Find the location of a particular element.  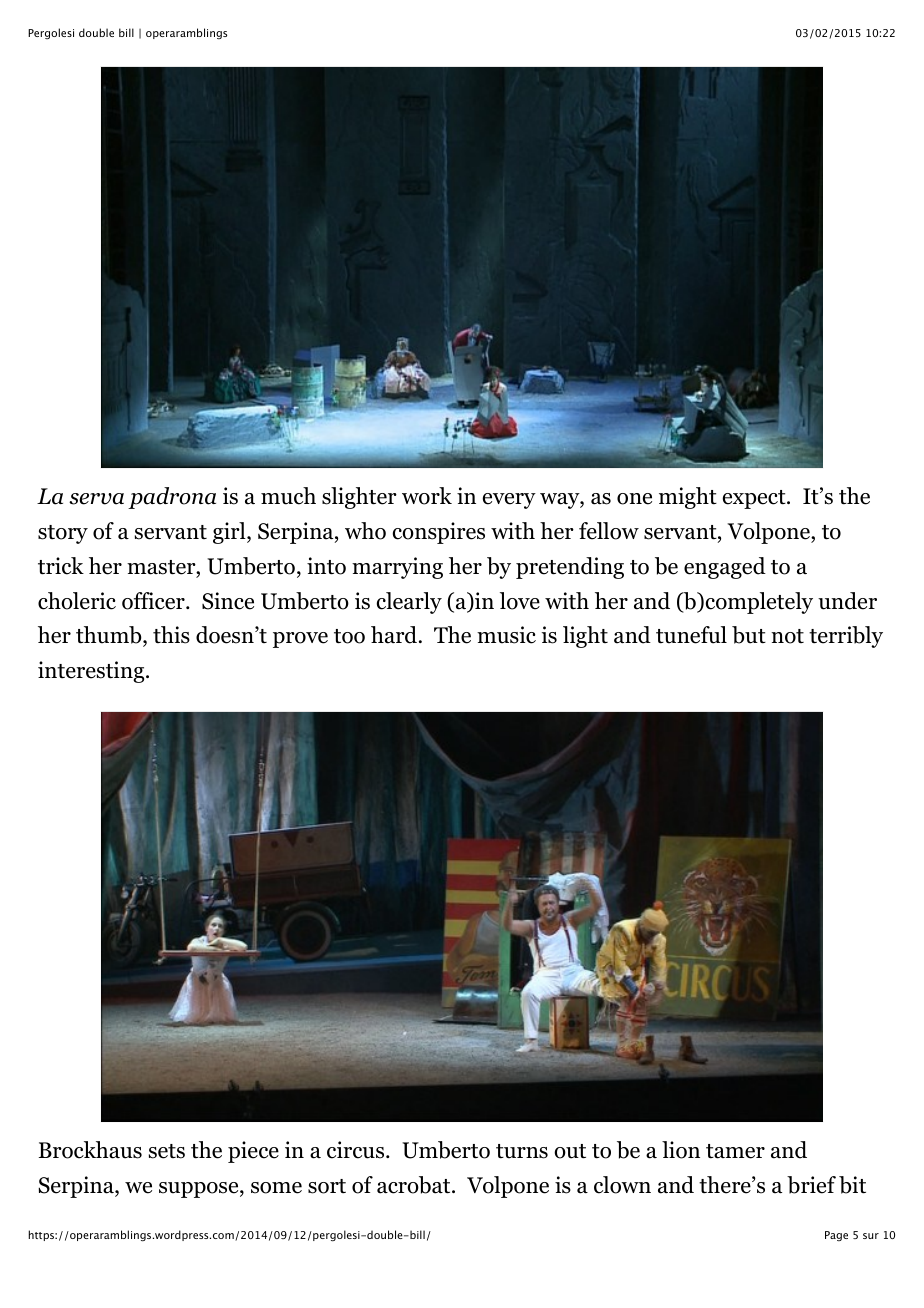

interesting is located at coordinates (92, 672).
